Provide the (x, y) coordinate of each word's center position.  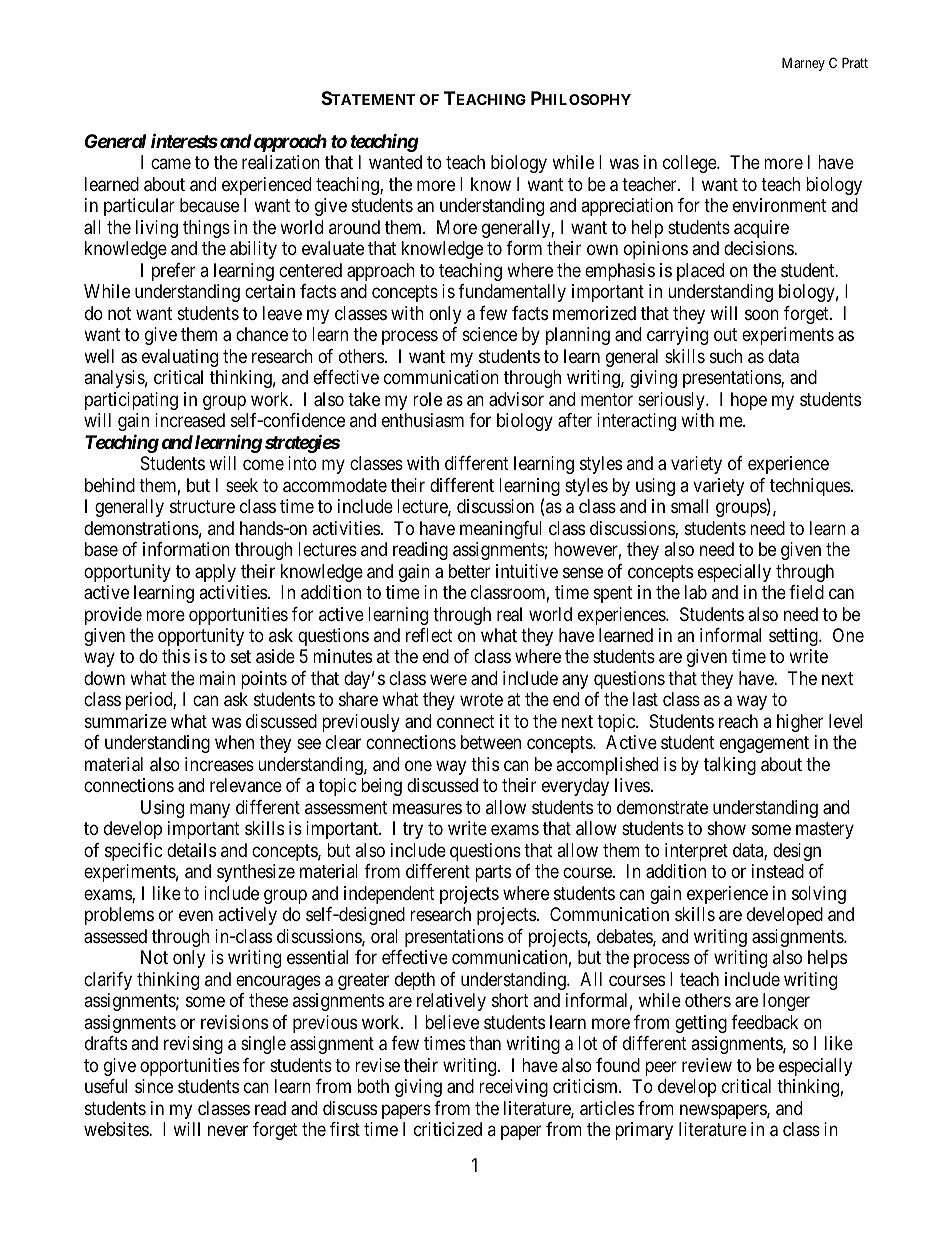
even (196, 916)
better (469, 571)
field (806, 592)
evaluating (180, 358)
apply (215, 573)
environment (779, 205)
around (354, 227)
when (234, 742)
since (154, 1086)
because (209, 205)
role (427, 399)
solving (819, 895)
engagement (764, 745)
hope (749, 401)
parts (493, 874)
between (491, 742)
